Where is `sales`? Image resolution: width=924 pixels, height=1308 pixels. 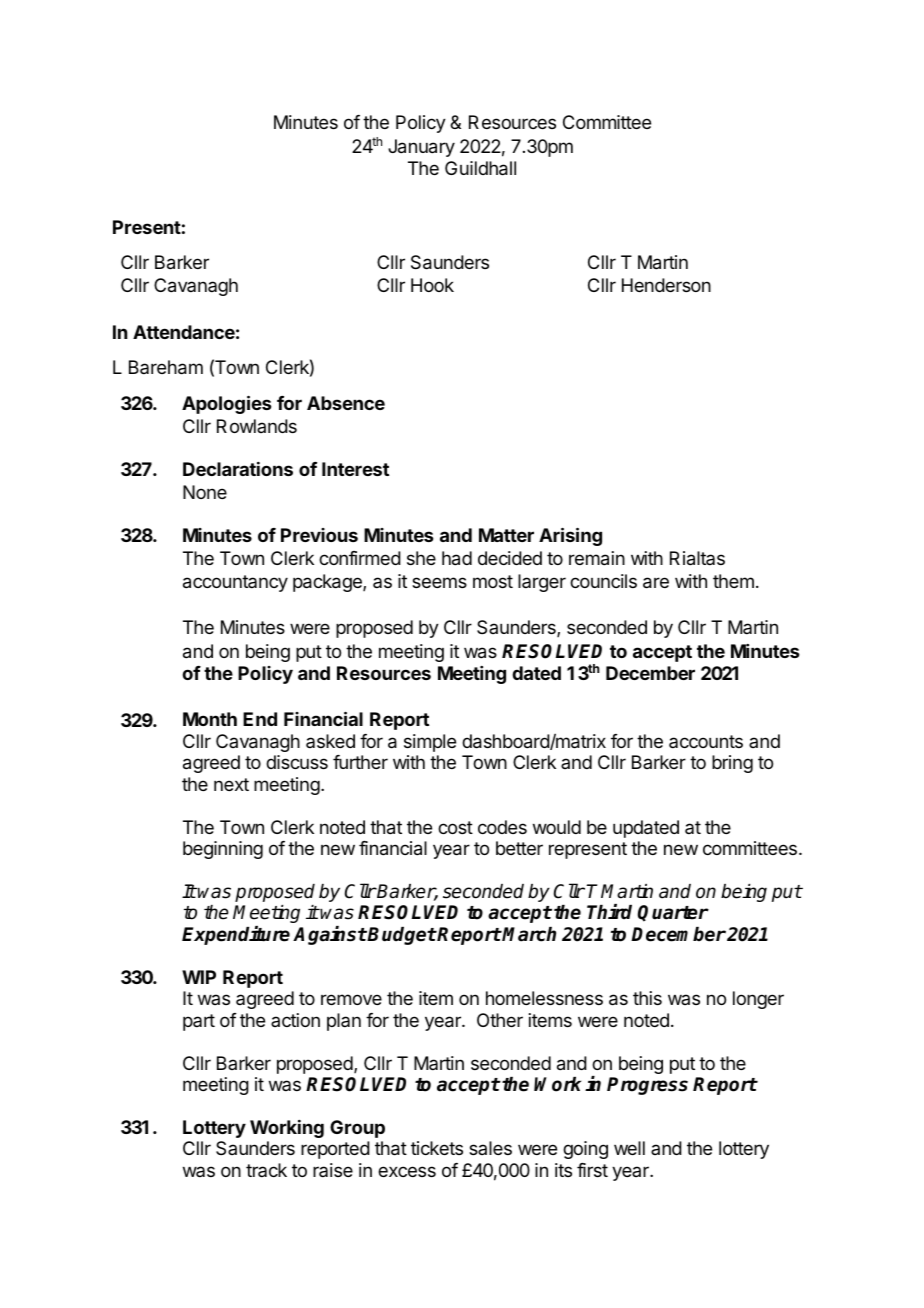 sales is located at coordinates (490, 1148).
